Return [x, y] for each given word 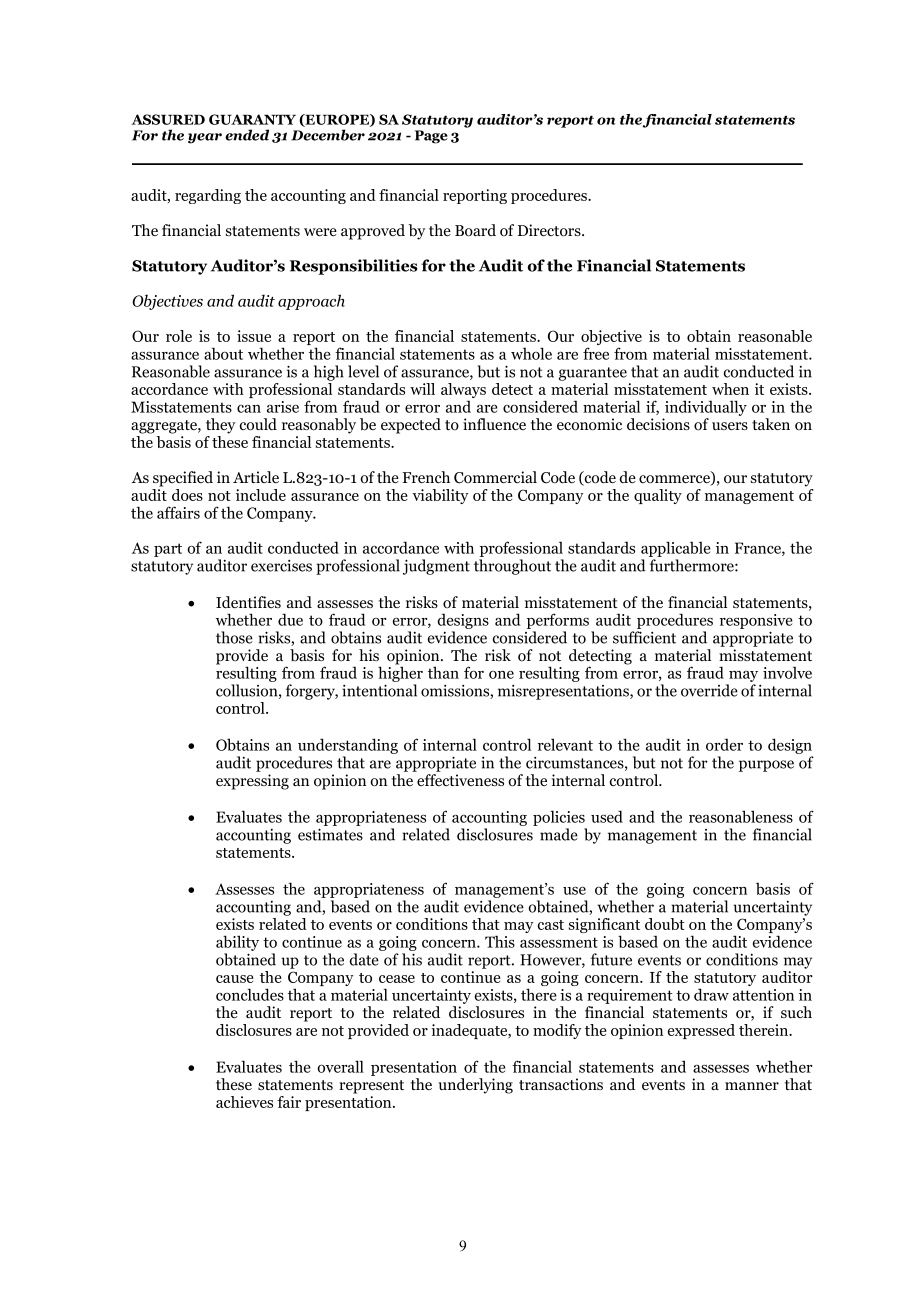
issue [254, 336]
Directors [550, 230]
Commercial [495, 477]
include [261, 495]
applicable [676, 550]
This [500, 941]
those [234, 637]
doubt [665, 924]
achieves [244, 1102]
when [730, 389]
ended [247, 135]
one [501, 674]
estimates [330, 834]
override [709, 690]
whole [531, 353]
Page [431, 137]
